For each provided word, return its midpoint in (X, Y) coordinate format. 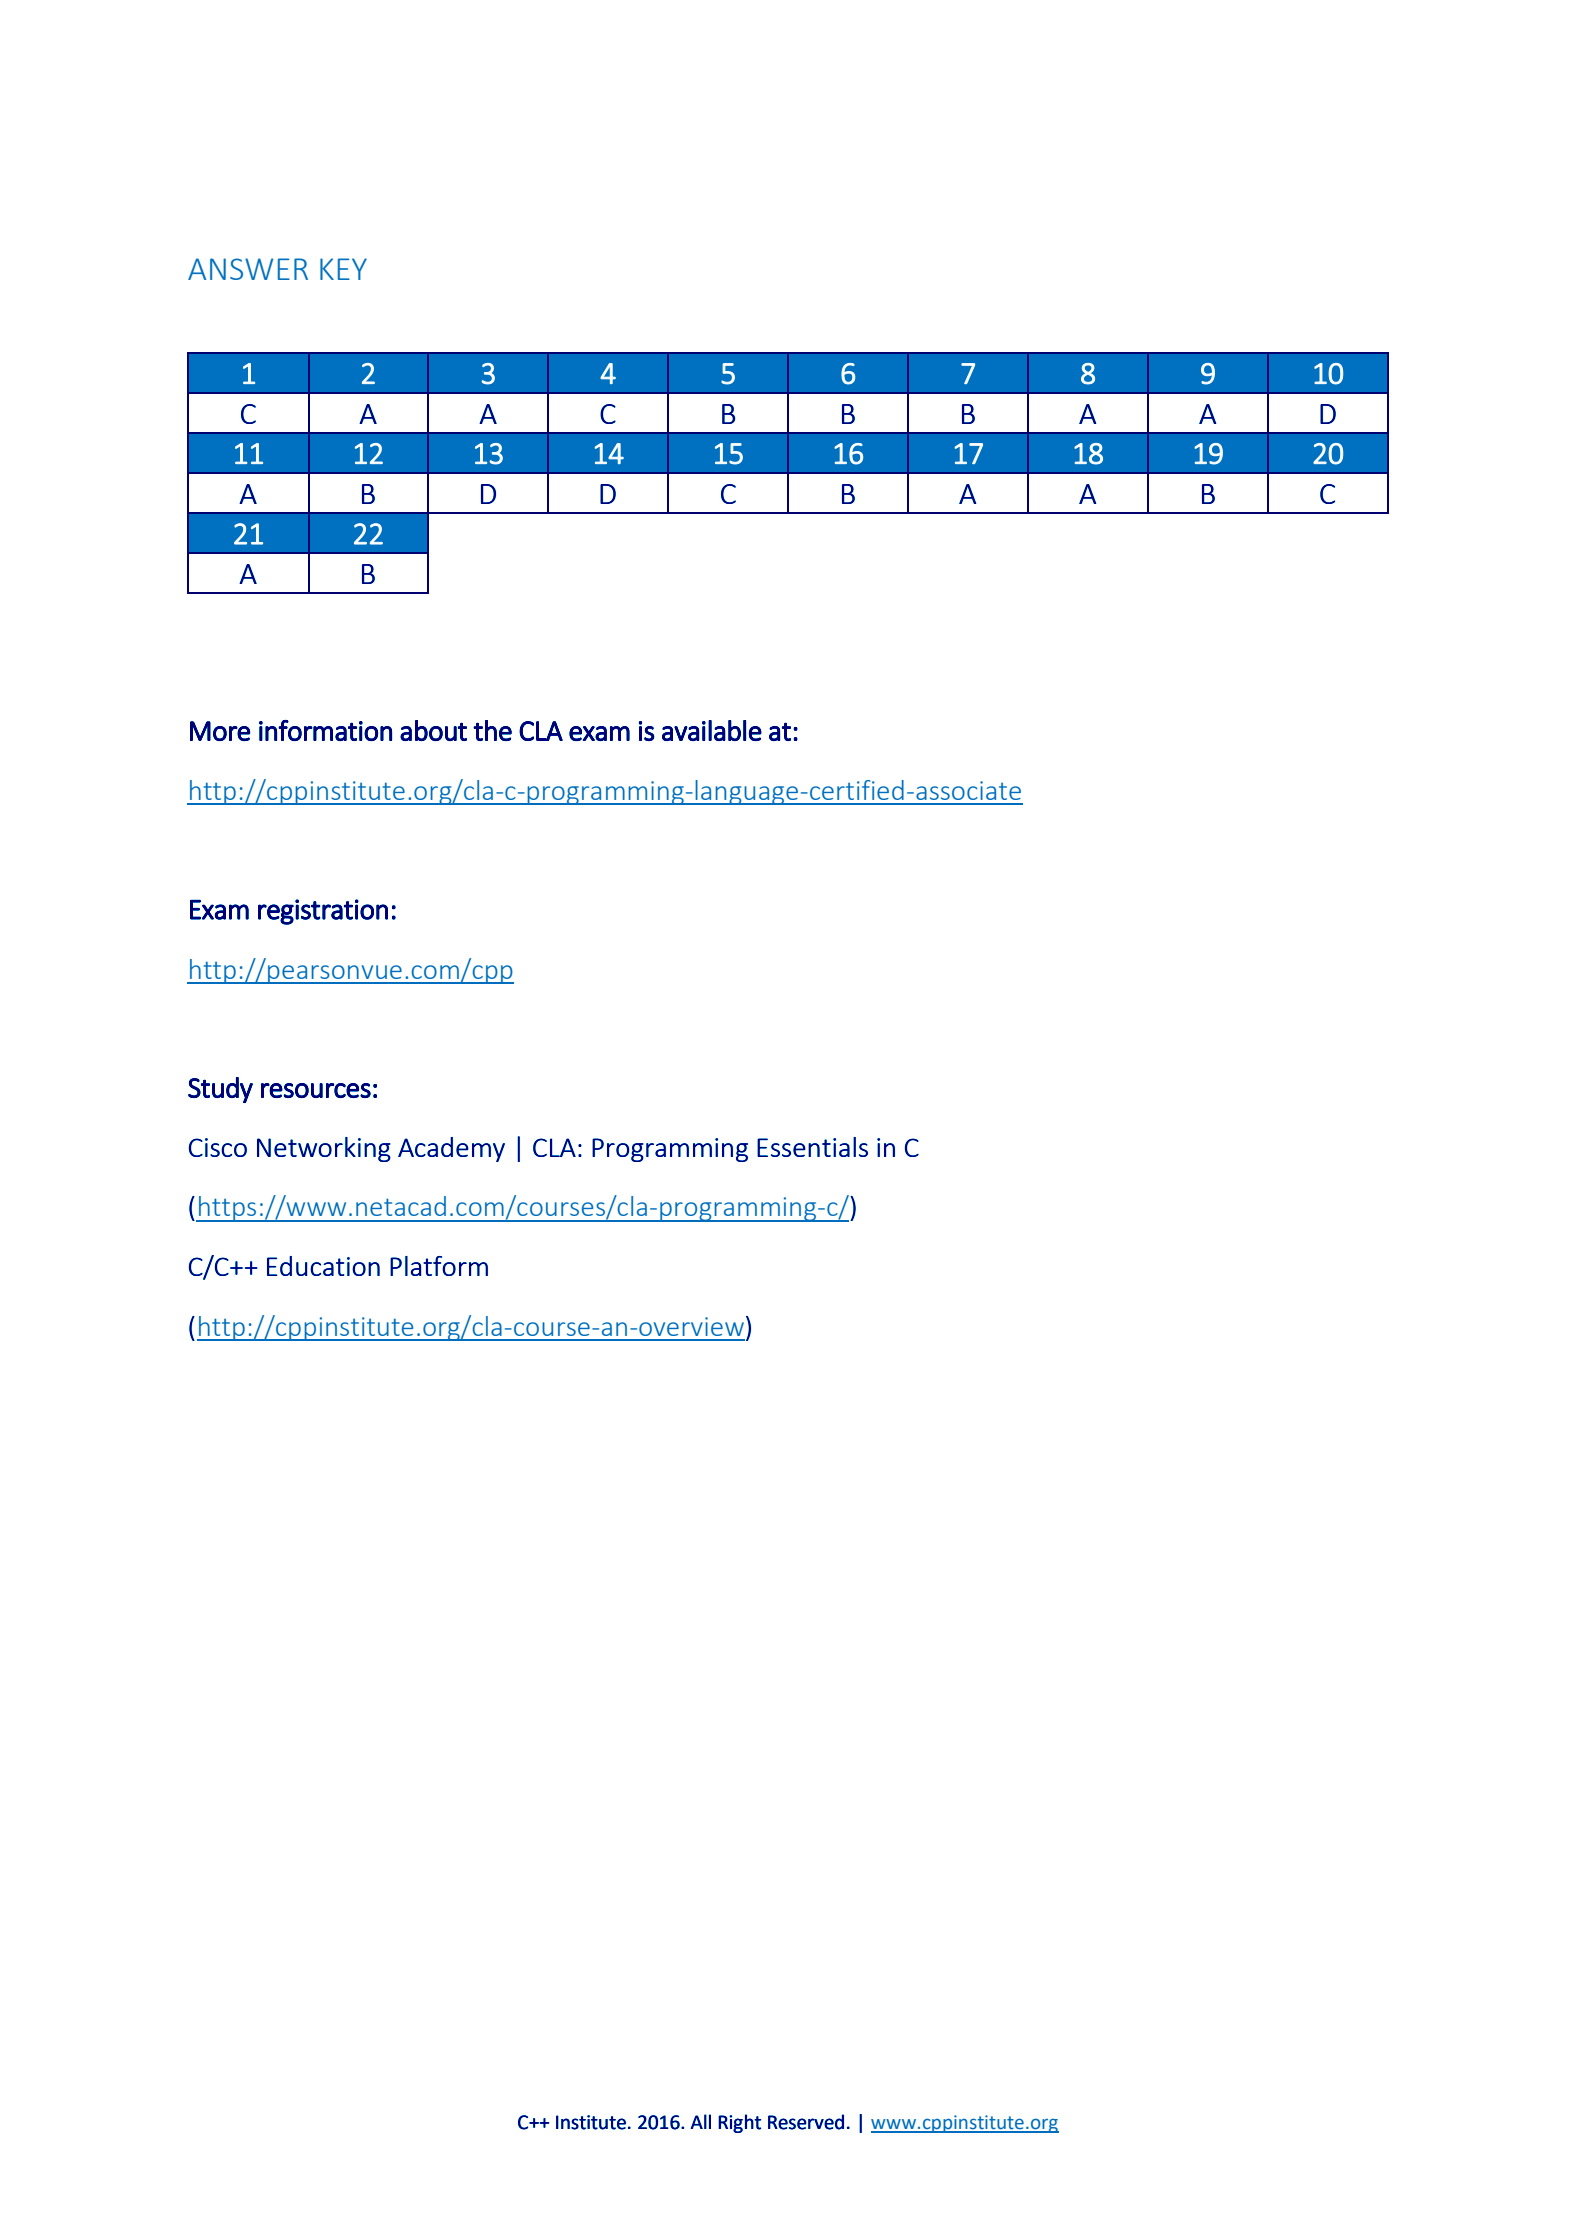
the (492, 730)
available (712, 730)
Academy (451, 1149)
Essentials (812, 1147)
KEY (343, 269)
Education (323, 1266)
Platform (439, 1266)
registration (323, 912)
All (700, 2121)
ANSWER (248, 269)
